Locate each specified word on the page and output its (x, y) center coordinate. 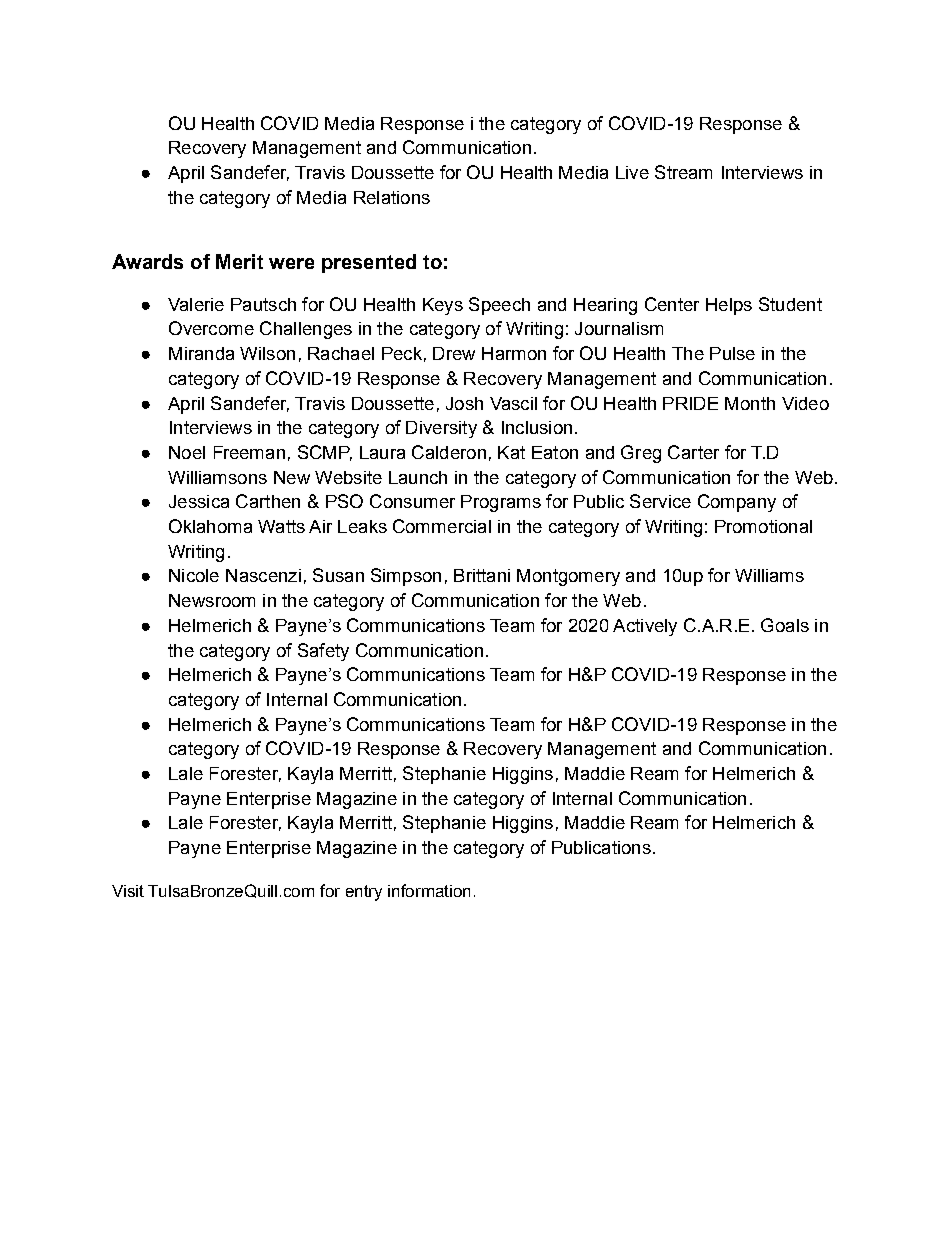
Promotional (763, 526)
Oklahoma (210, 526)
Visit (128, 891)
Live (632, 172)
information (429, 890)
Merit (239, 261)
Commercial (442, 526)
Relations (392, 197)
